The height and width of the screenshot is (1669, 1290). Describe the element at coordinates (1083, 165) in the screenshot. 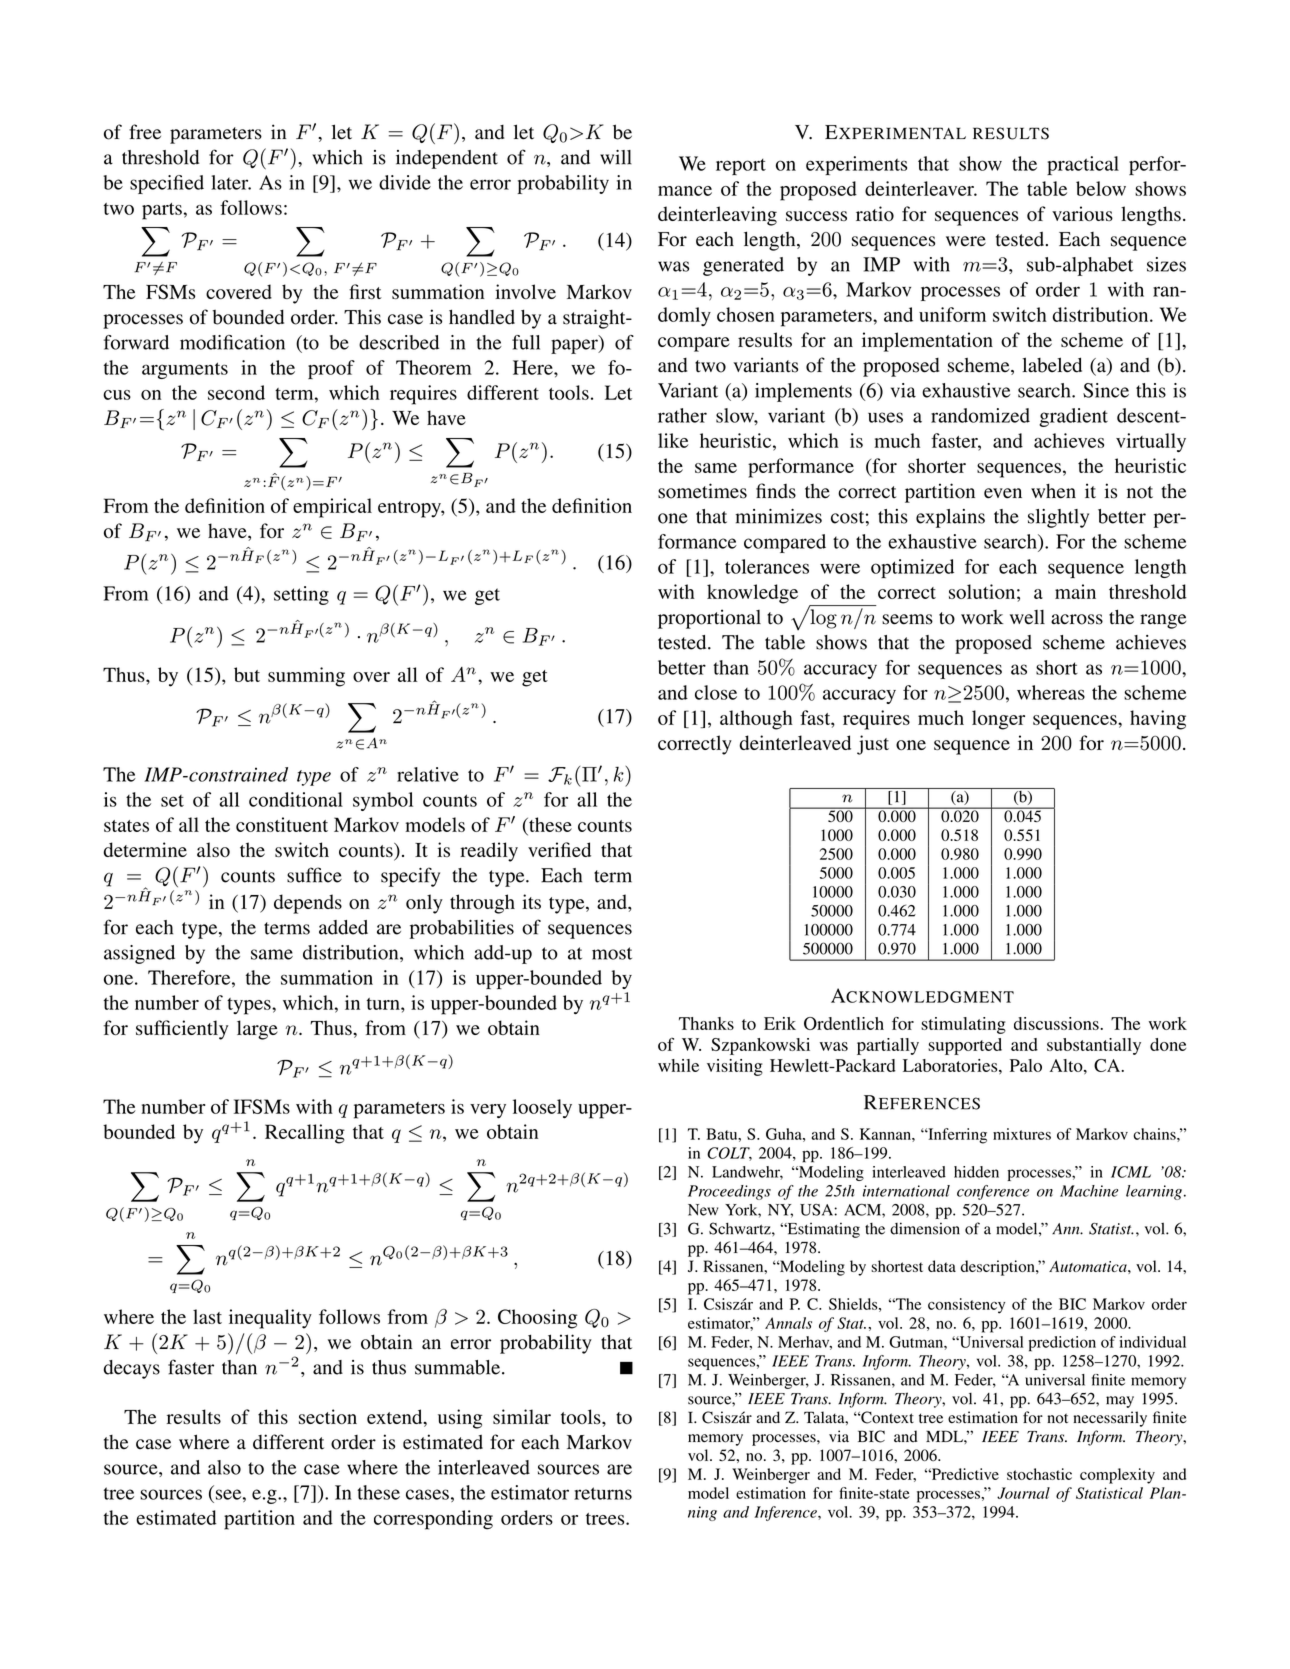

I see `practical` at that location.
